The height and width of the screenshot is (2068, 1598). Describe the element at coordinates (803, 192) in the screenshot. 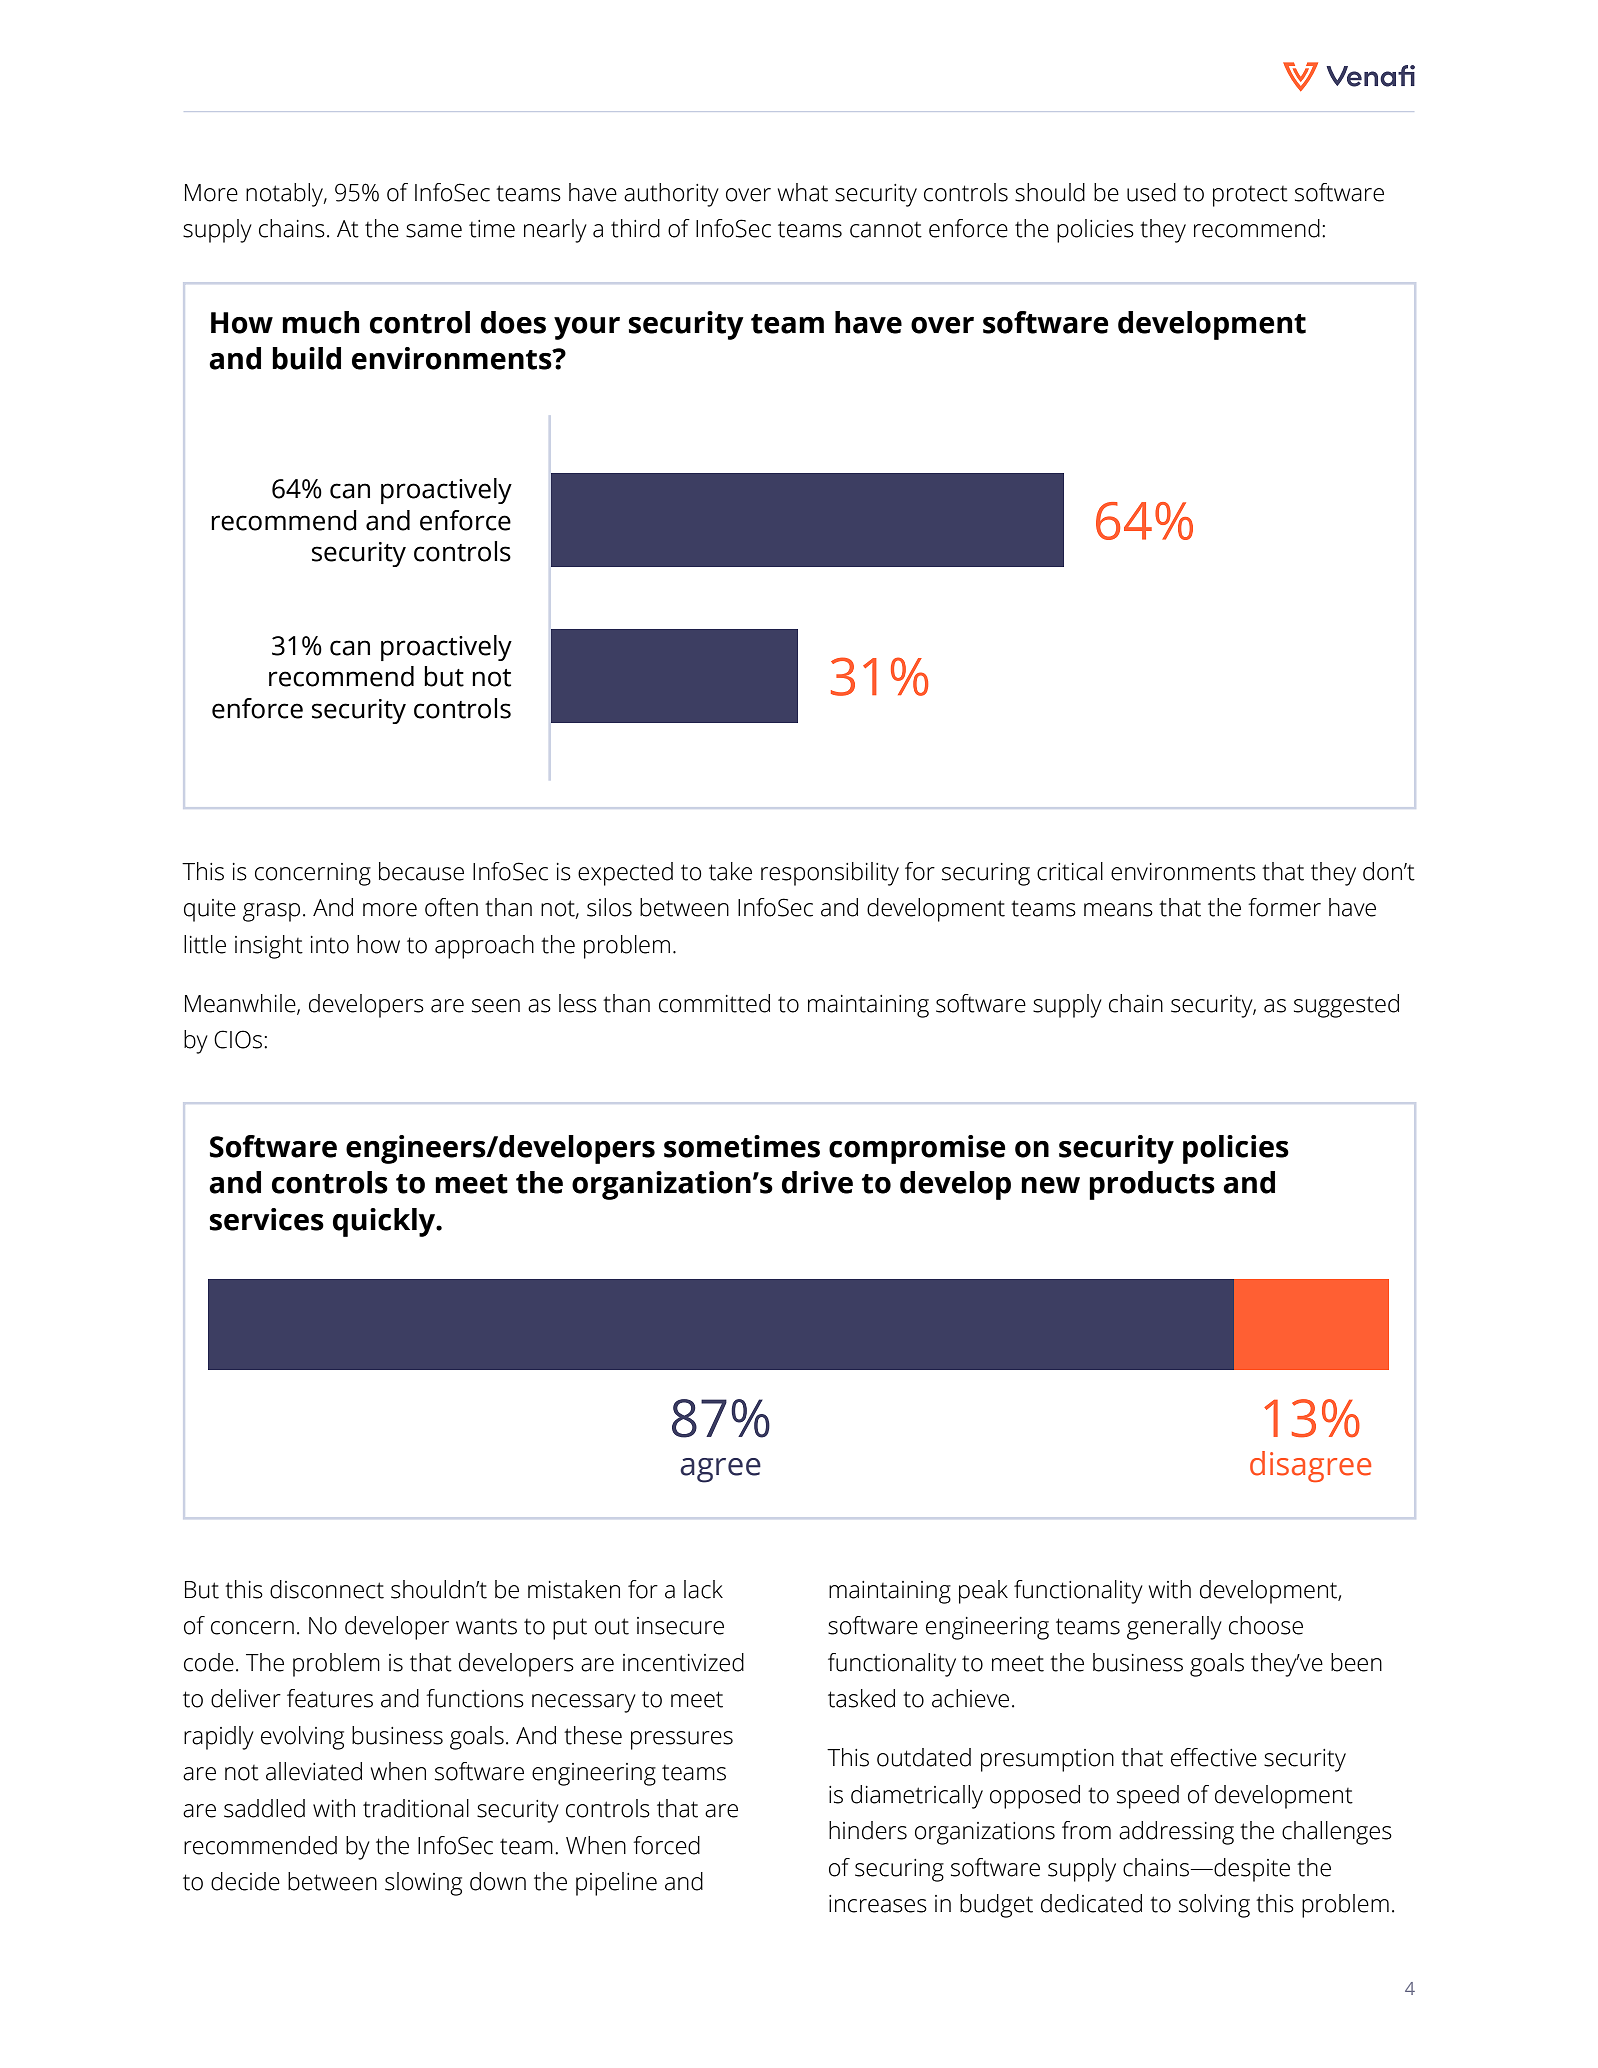

I see `what` at that location.
